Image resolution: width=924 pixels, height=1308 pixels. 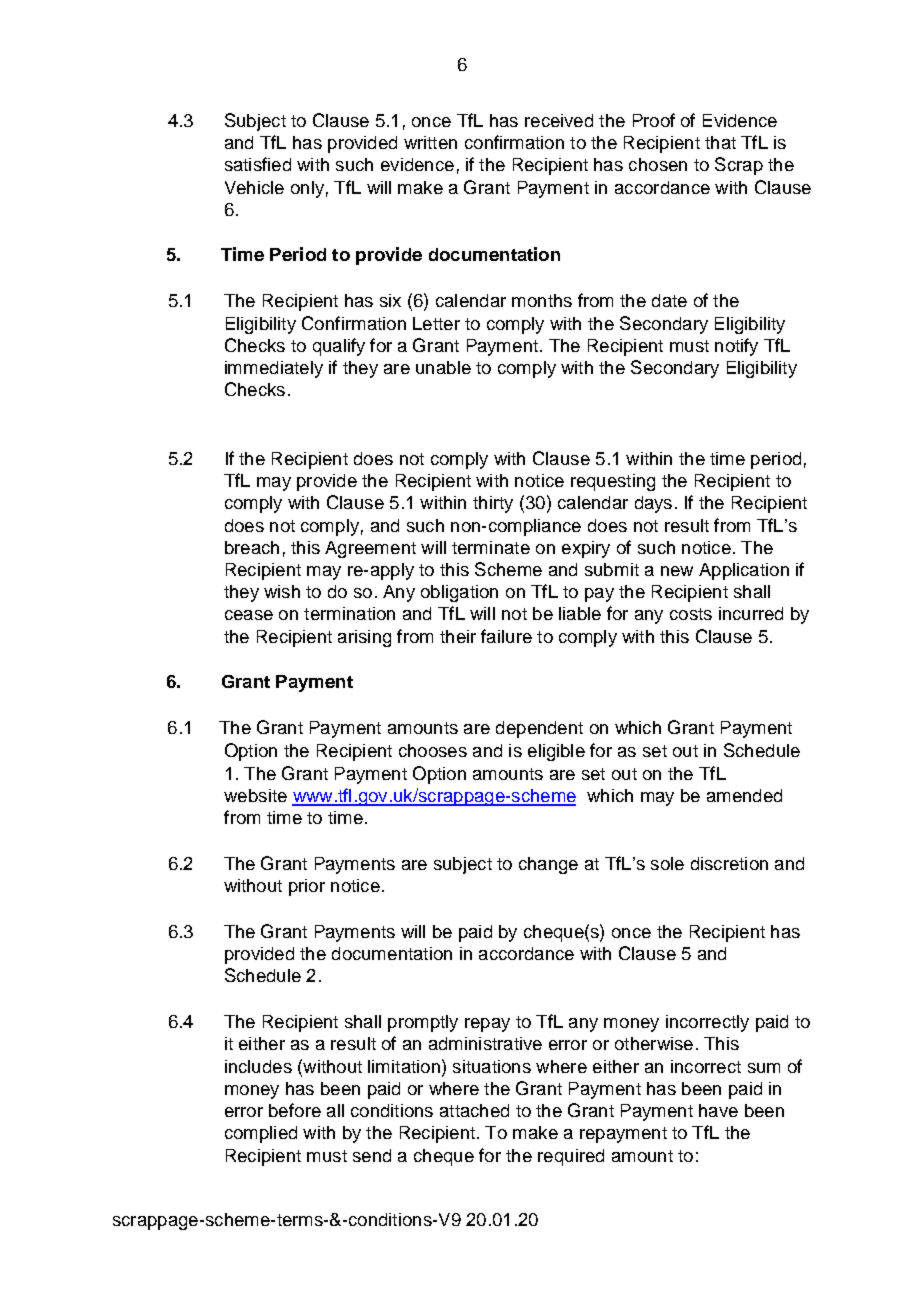 What do you see at coordinates (736, 347) in the screenshot?
I see `notify` at bounding box center [736, 347].
